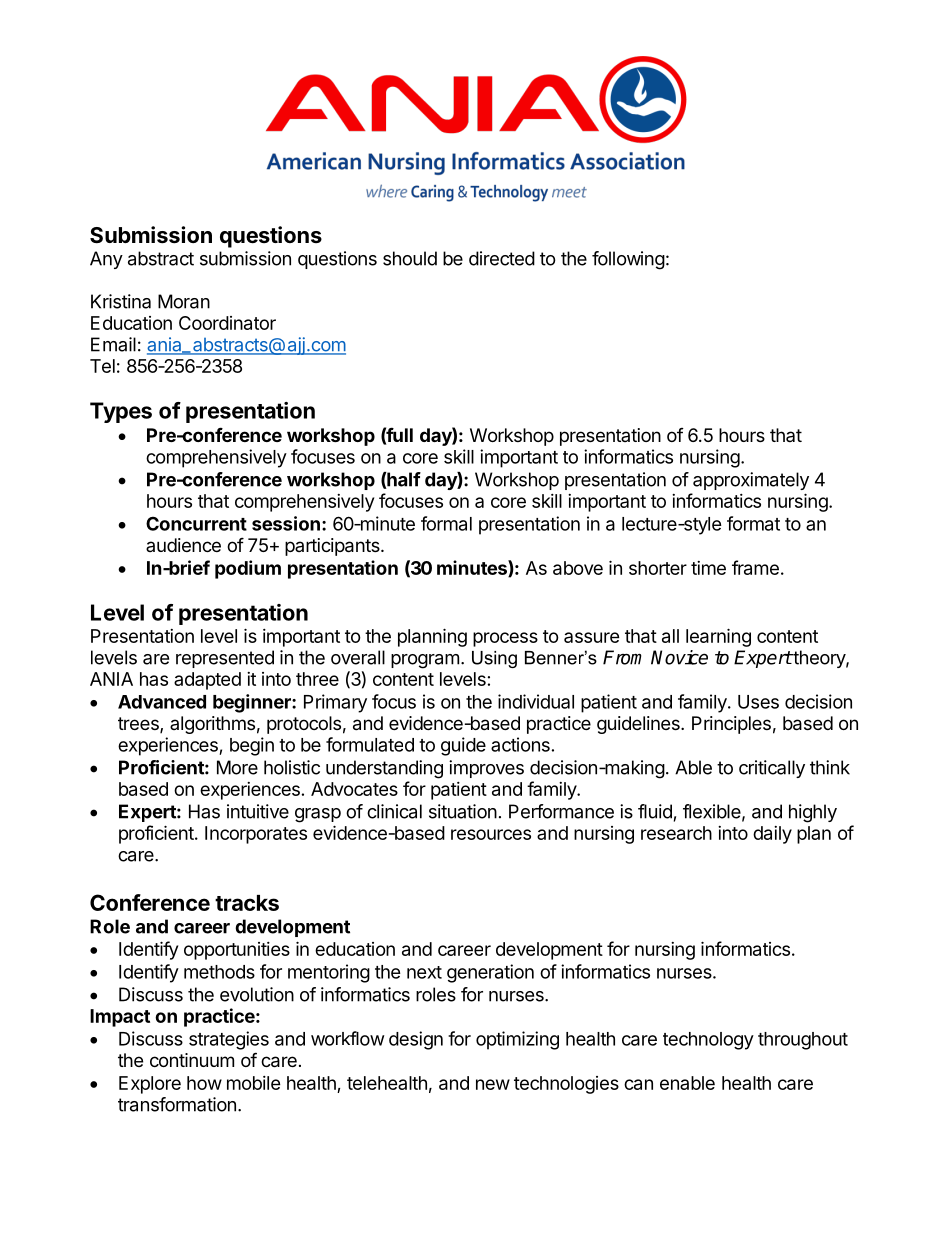  Describe the element at coordinates (256, 835) in the screenshot. I see `Incorporates` at that location.
